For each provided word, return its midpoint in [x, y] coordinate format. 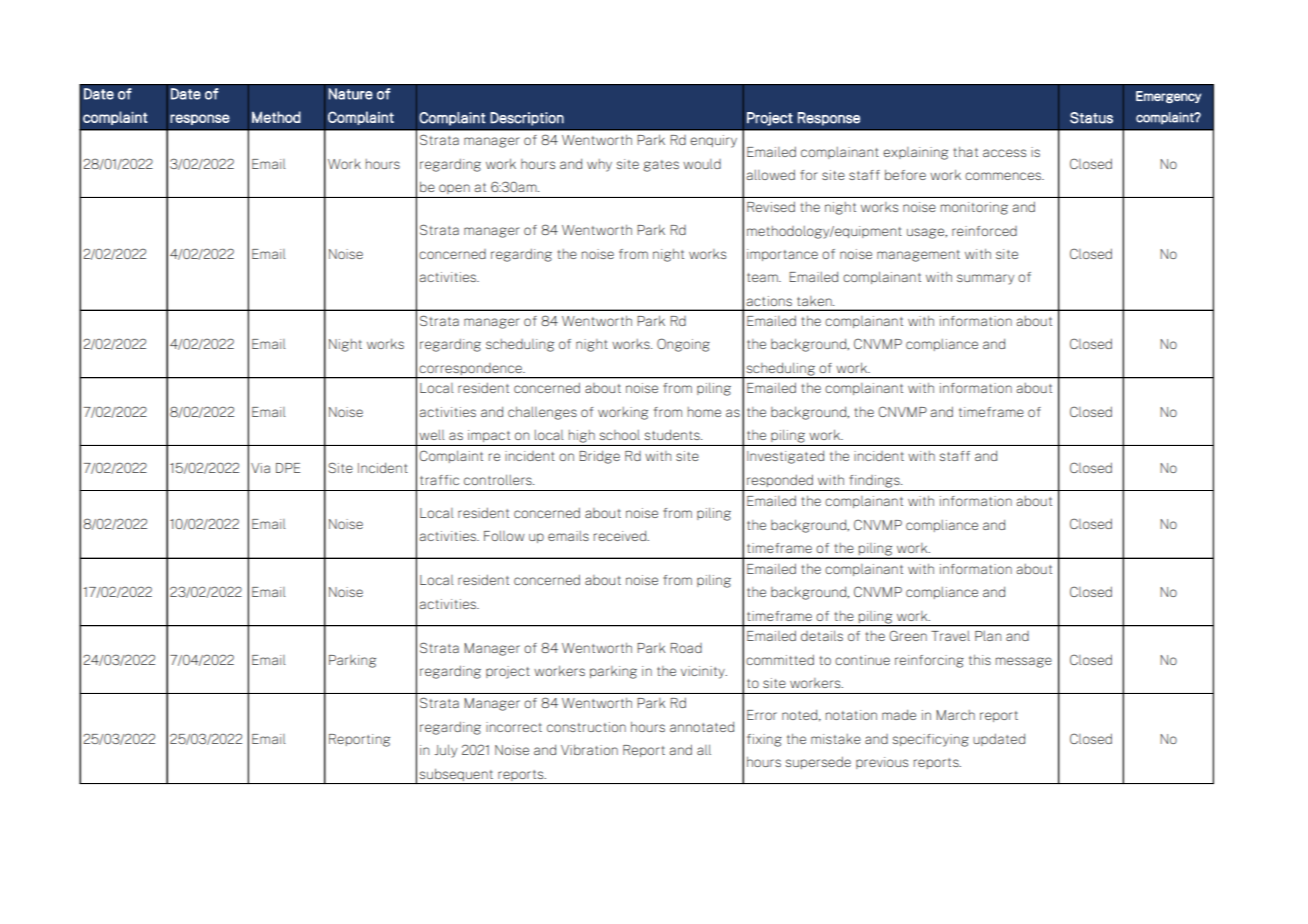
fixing [764, 740]
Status [1091, 118]
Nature [350, 94]
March [955, 715]
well [432, 435]
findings [875, 481]
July [446, 751]
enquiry [713, 141]
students [673, 434]
